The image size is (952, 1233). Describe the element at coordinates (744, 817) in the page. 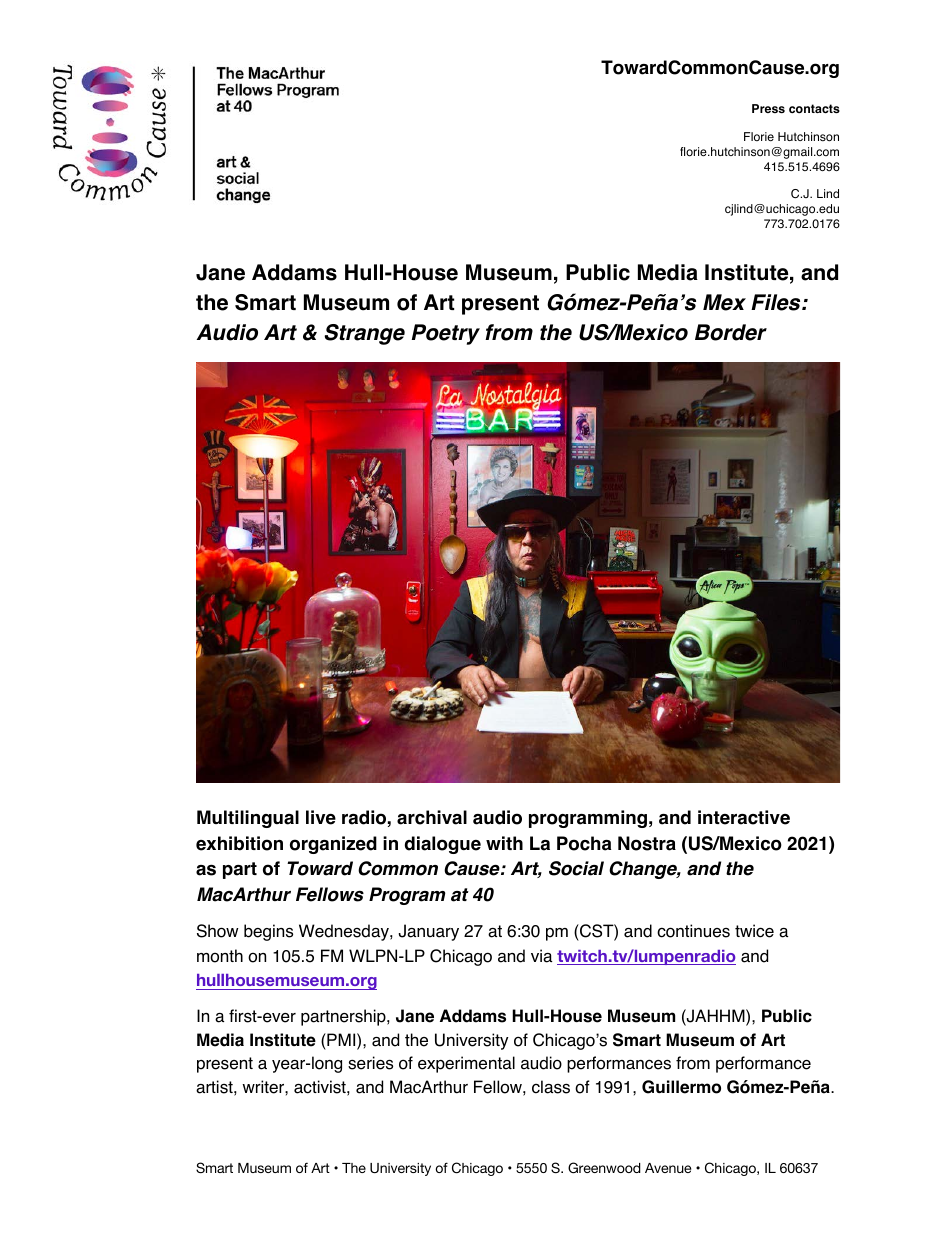

I see `interactive` at that location.
